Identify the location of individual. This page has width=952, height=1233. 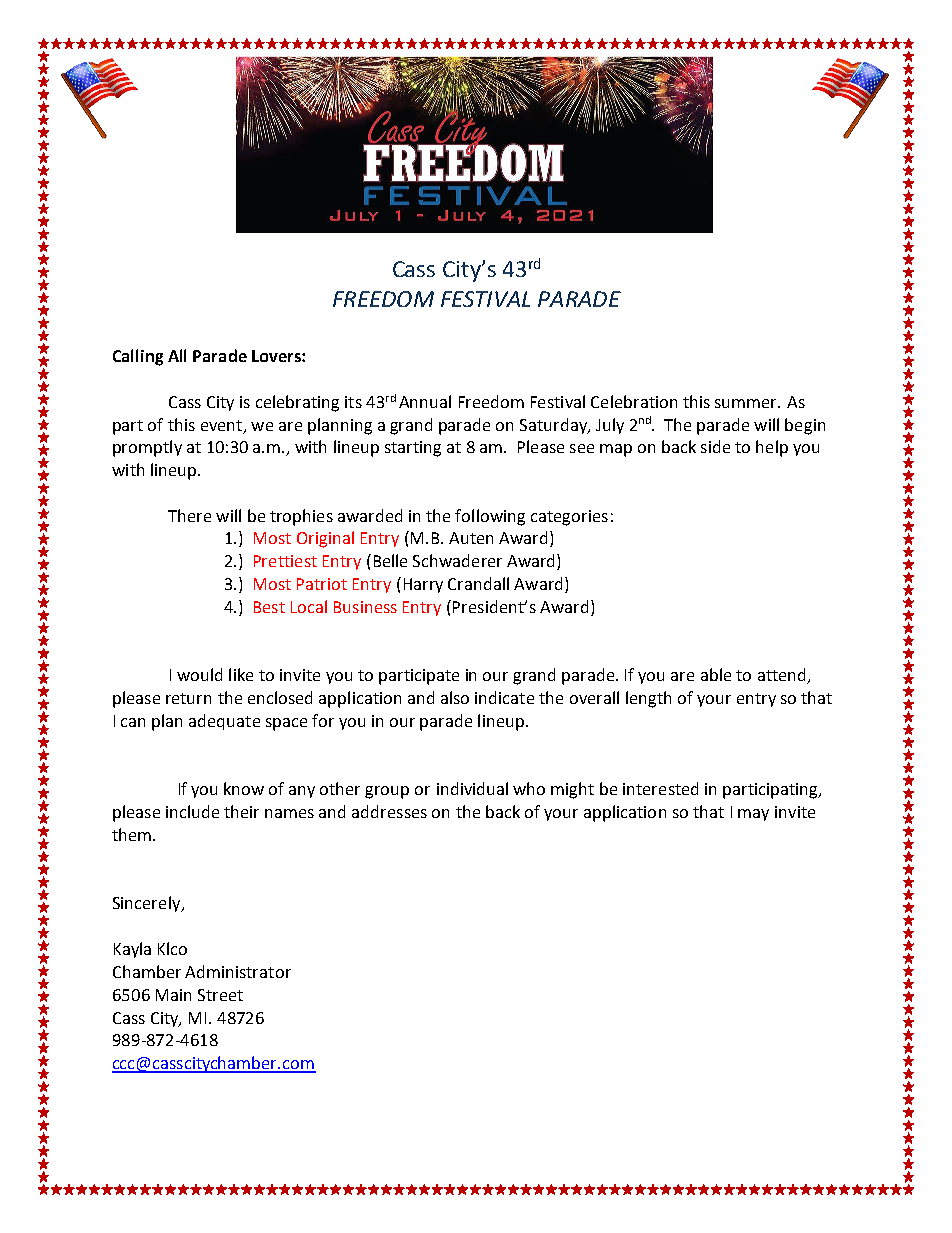
(472, 788).
